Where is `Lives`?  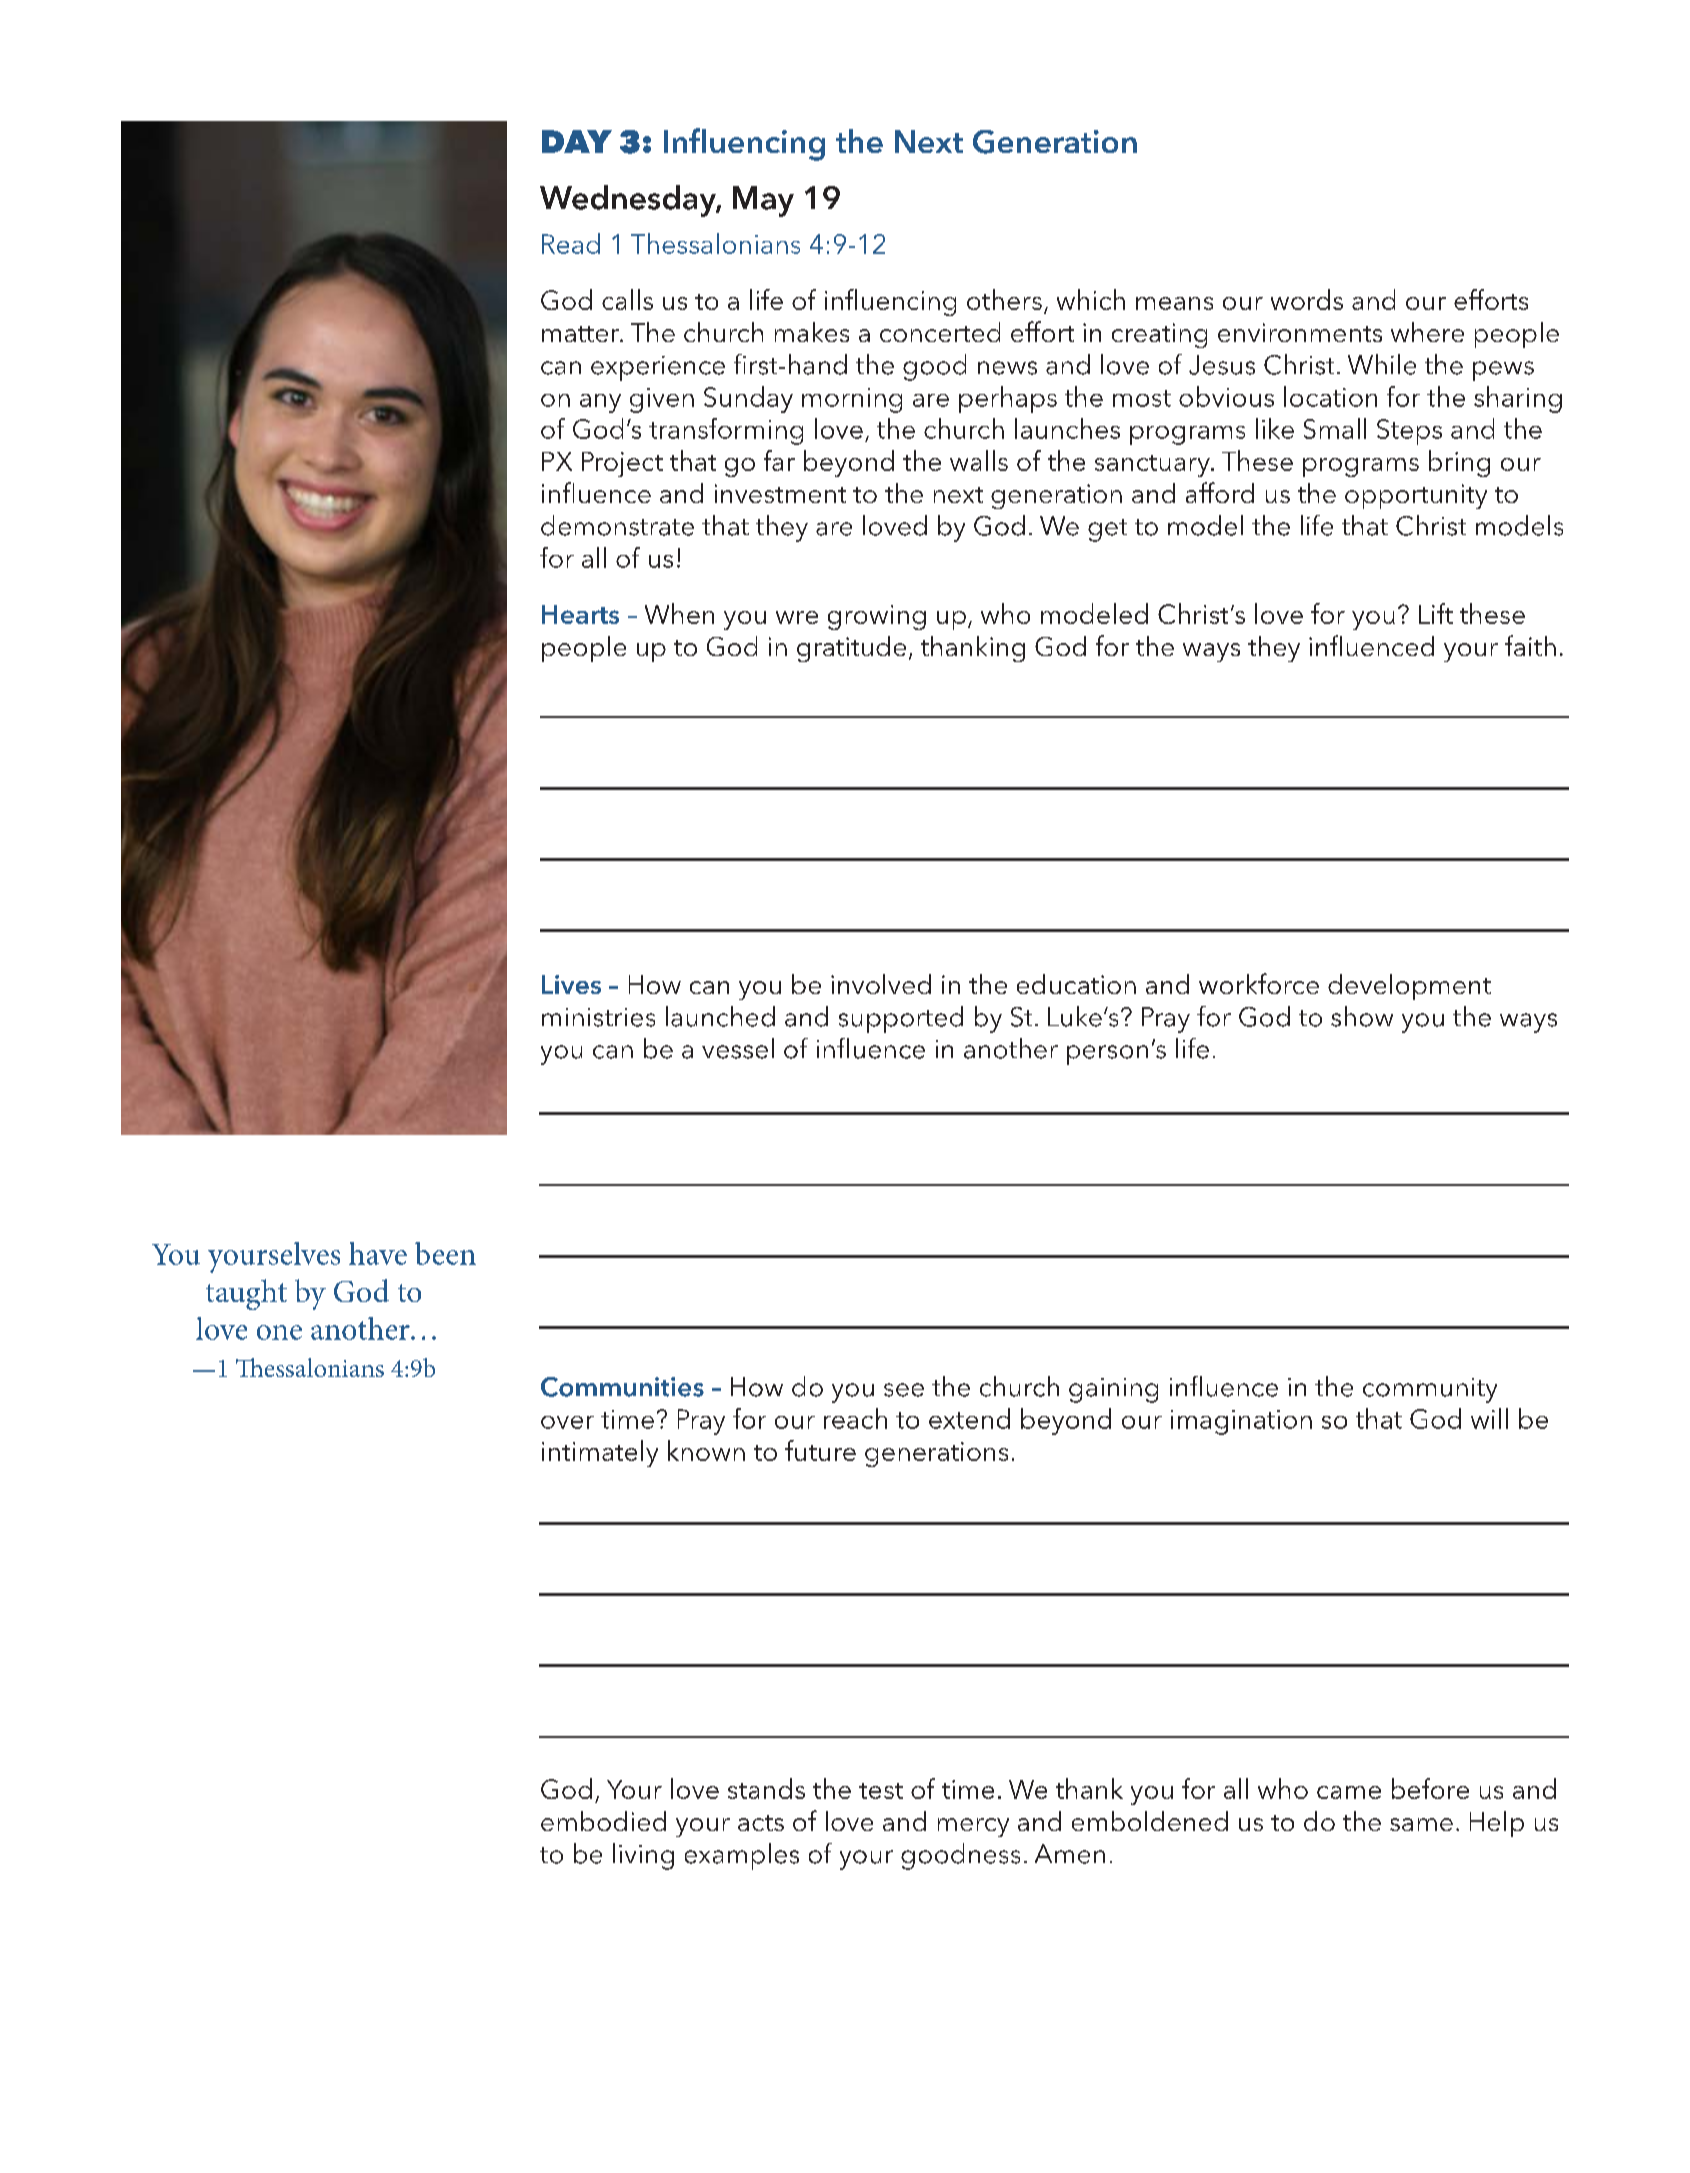
Lives is located at coordinates (571, 984).
